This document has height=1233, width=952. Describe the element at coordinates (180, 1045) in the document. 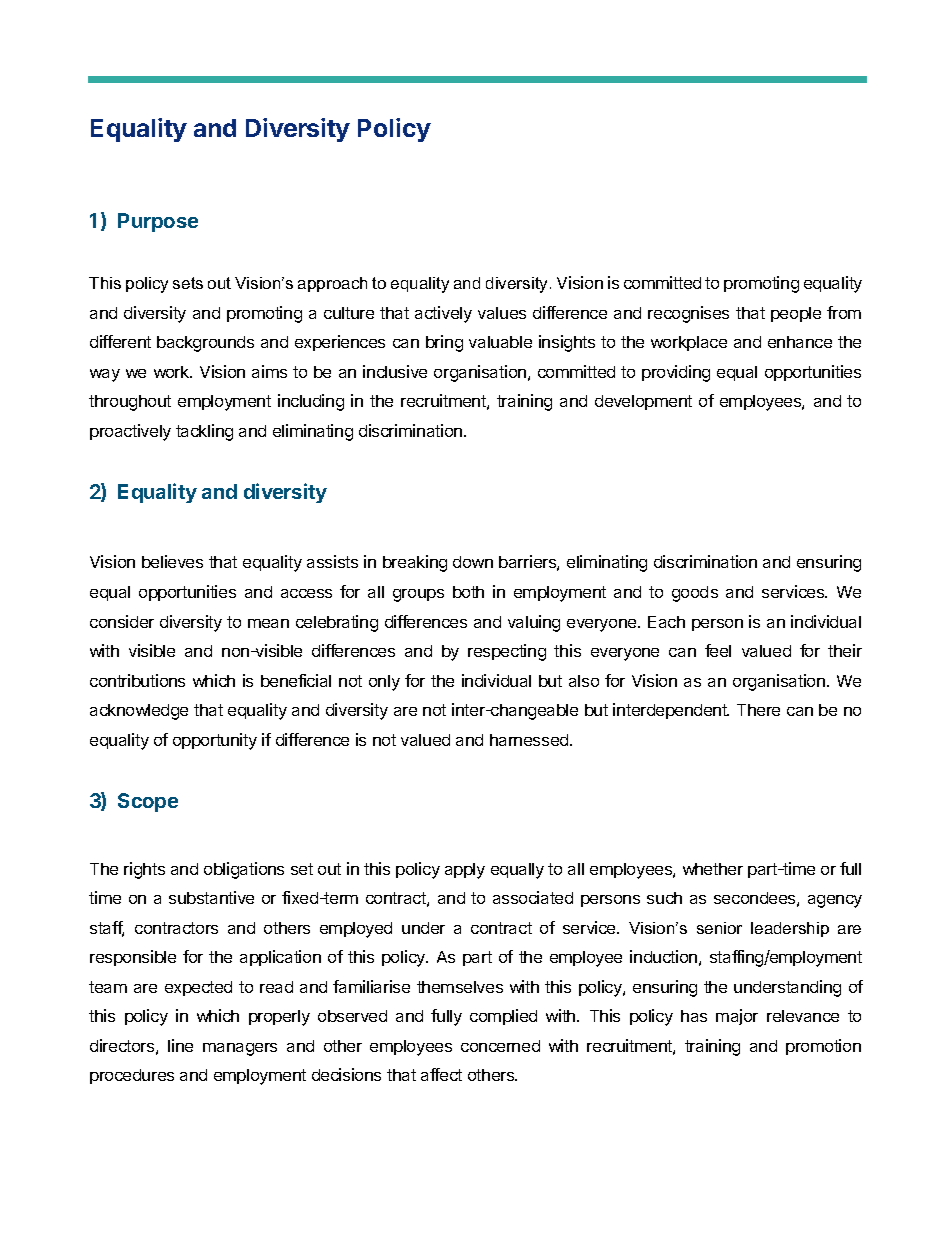

I see `line` at that location.
